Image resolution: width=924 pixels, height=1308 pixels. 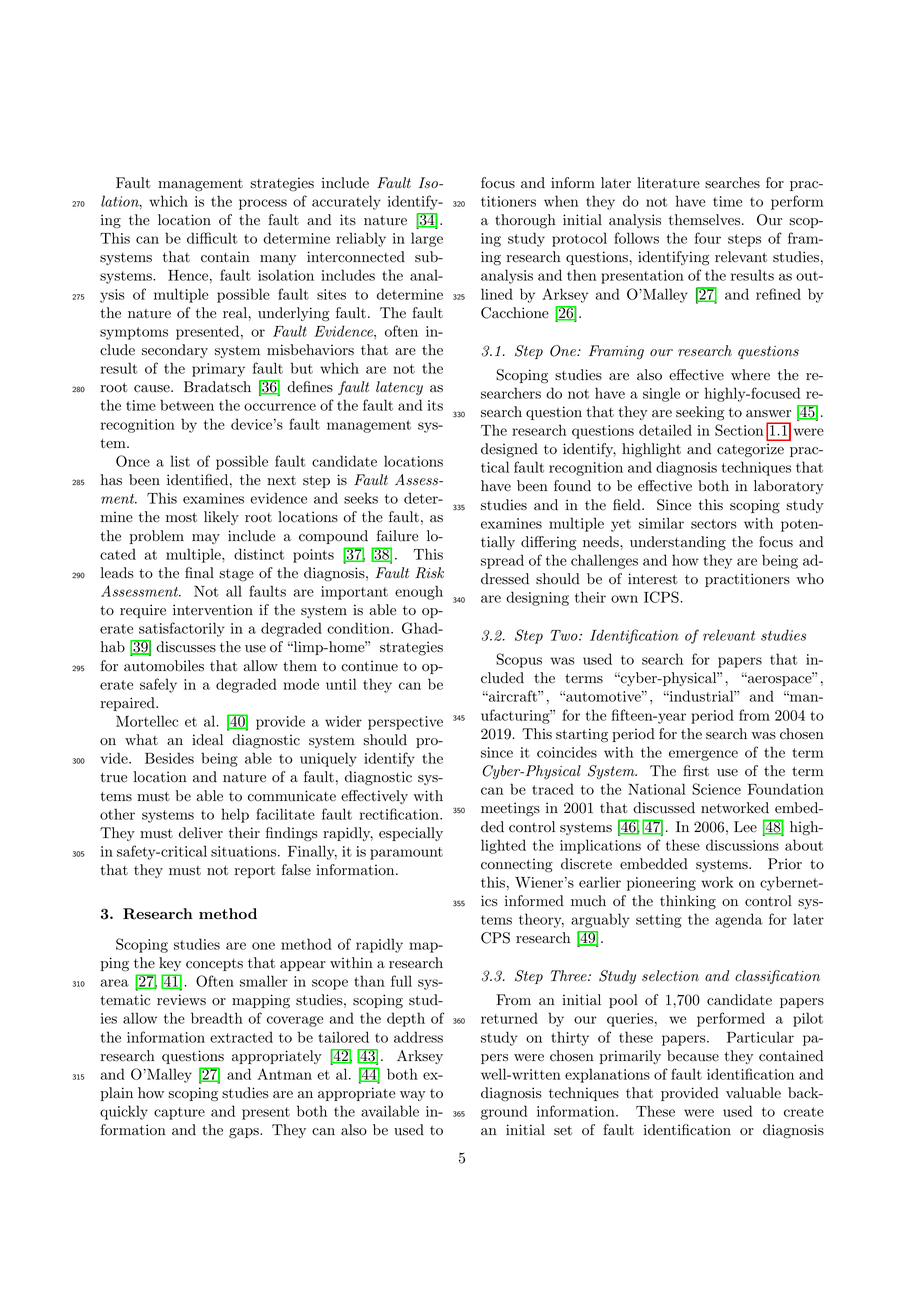 What do you see at coordinates (179, 1113) in the page?
I see `capture` at bounding box center [179, 1113].
